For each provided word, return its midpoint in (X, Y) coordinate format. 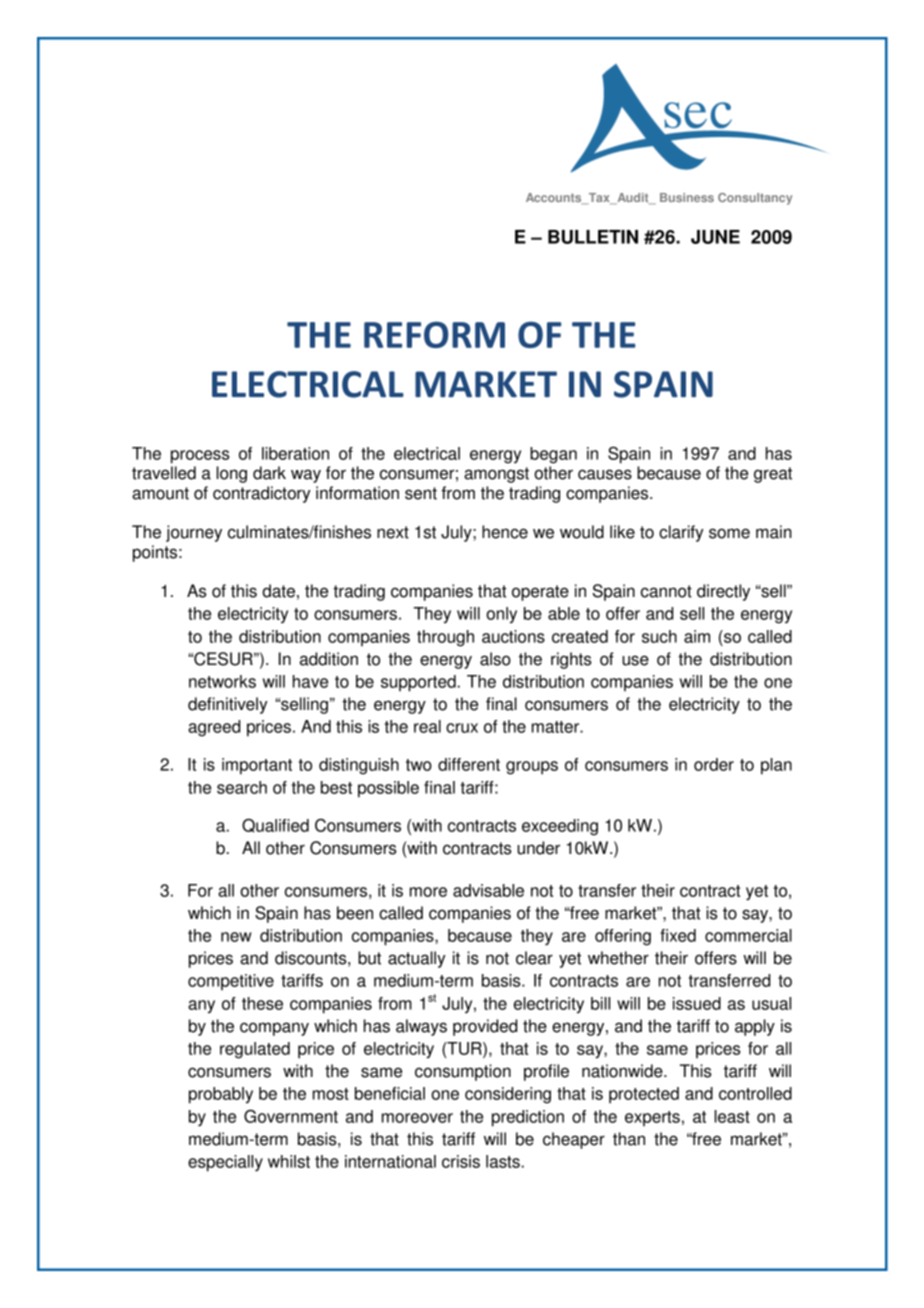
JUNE (715, 237)
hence (505, 532)
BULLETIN (593, 237)
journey (194, 533)
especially (225, 1163)
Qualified (275, 825)
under (538, 848)
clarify (681, 533)
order (714, 764)
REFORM (434, 334)
